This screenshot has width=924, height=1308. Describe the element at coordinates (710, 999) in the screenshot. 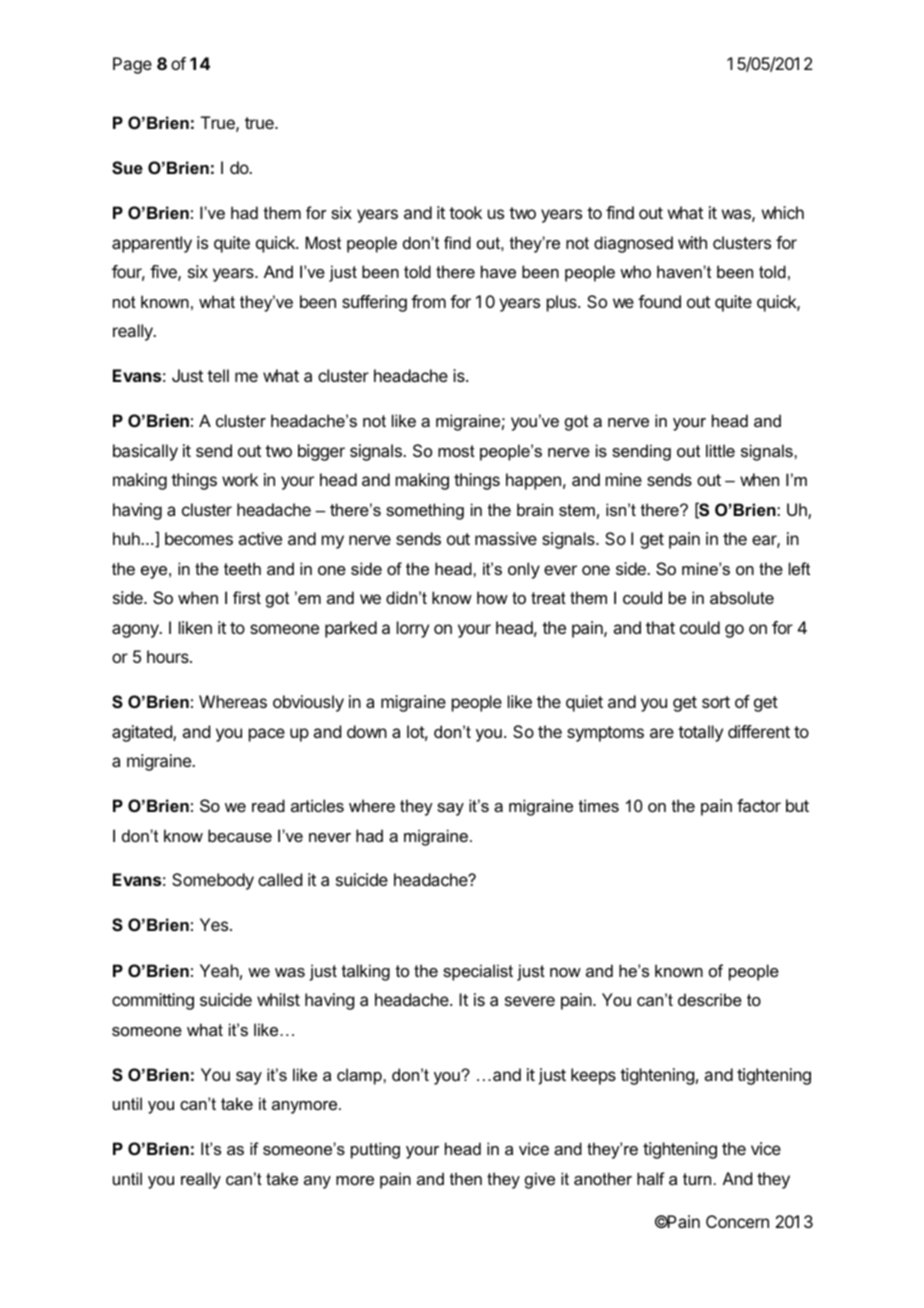

I see `describe` at that location.
